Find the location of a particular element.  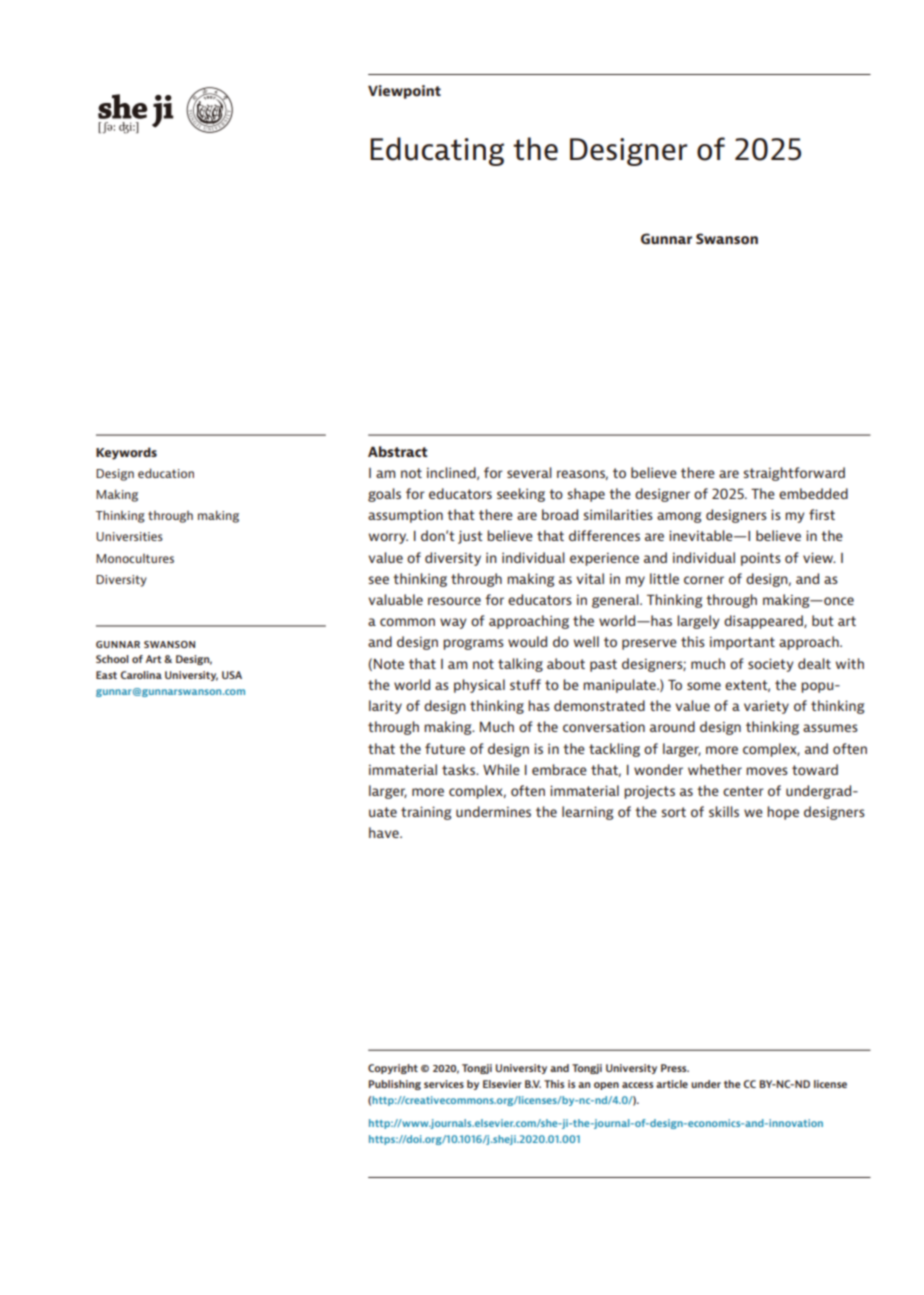

Abstract is located at coordinates (398, 451).
